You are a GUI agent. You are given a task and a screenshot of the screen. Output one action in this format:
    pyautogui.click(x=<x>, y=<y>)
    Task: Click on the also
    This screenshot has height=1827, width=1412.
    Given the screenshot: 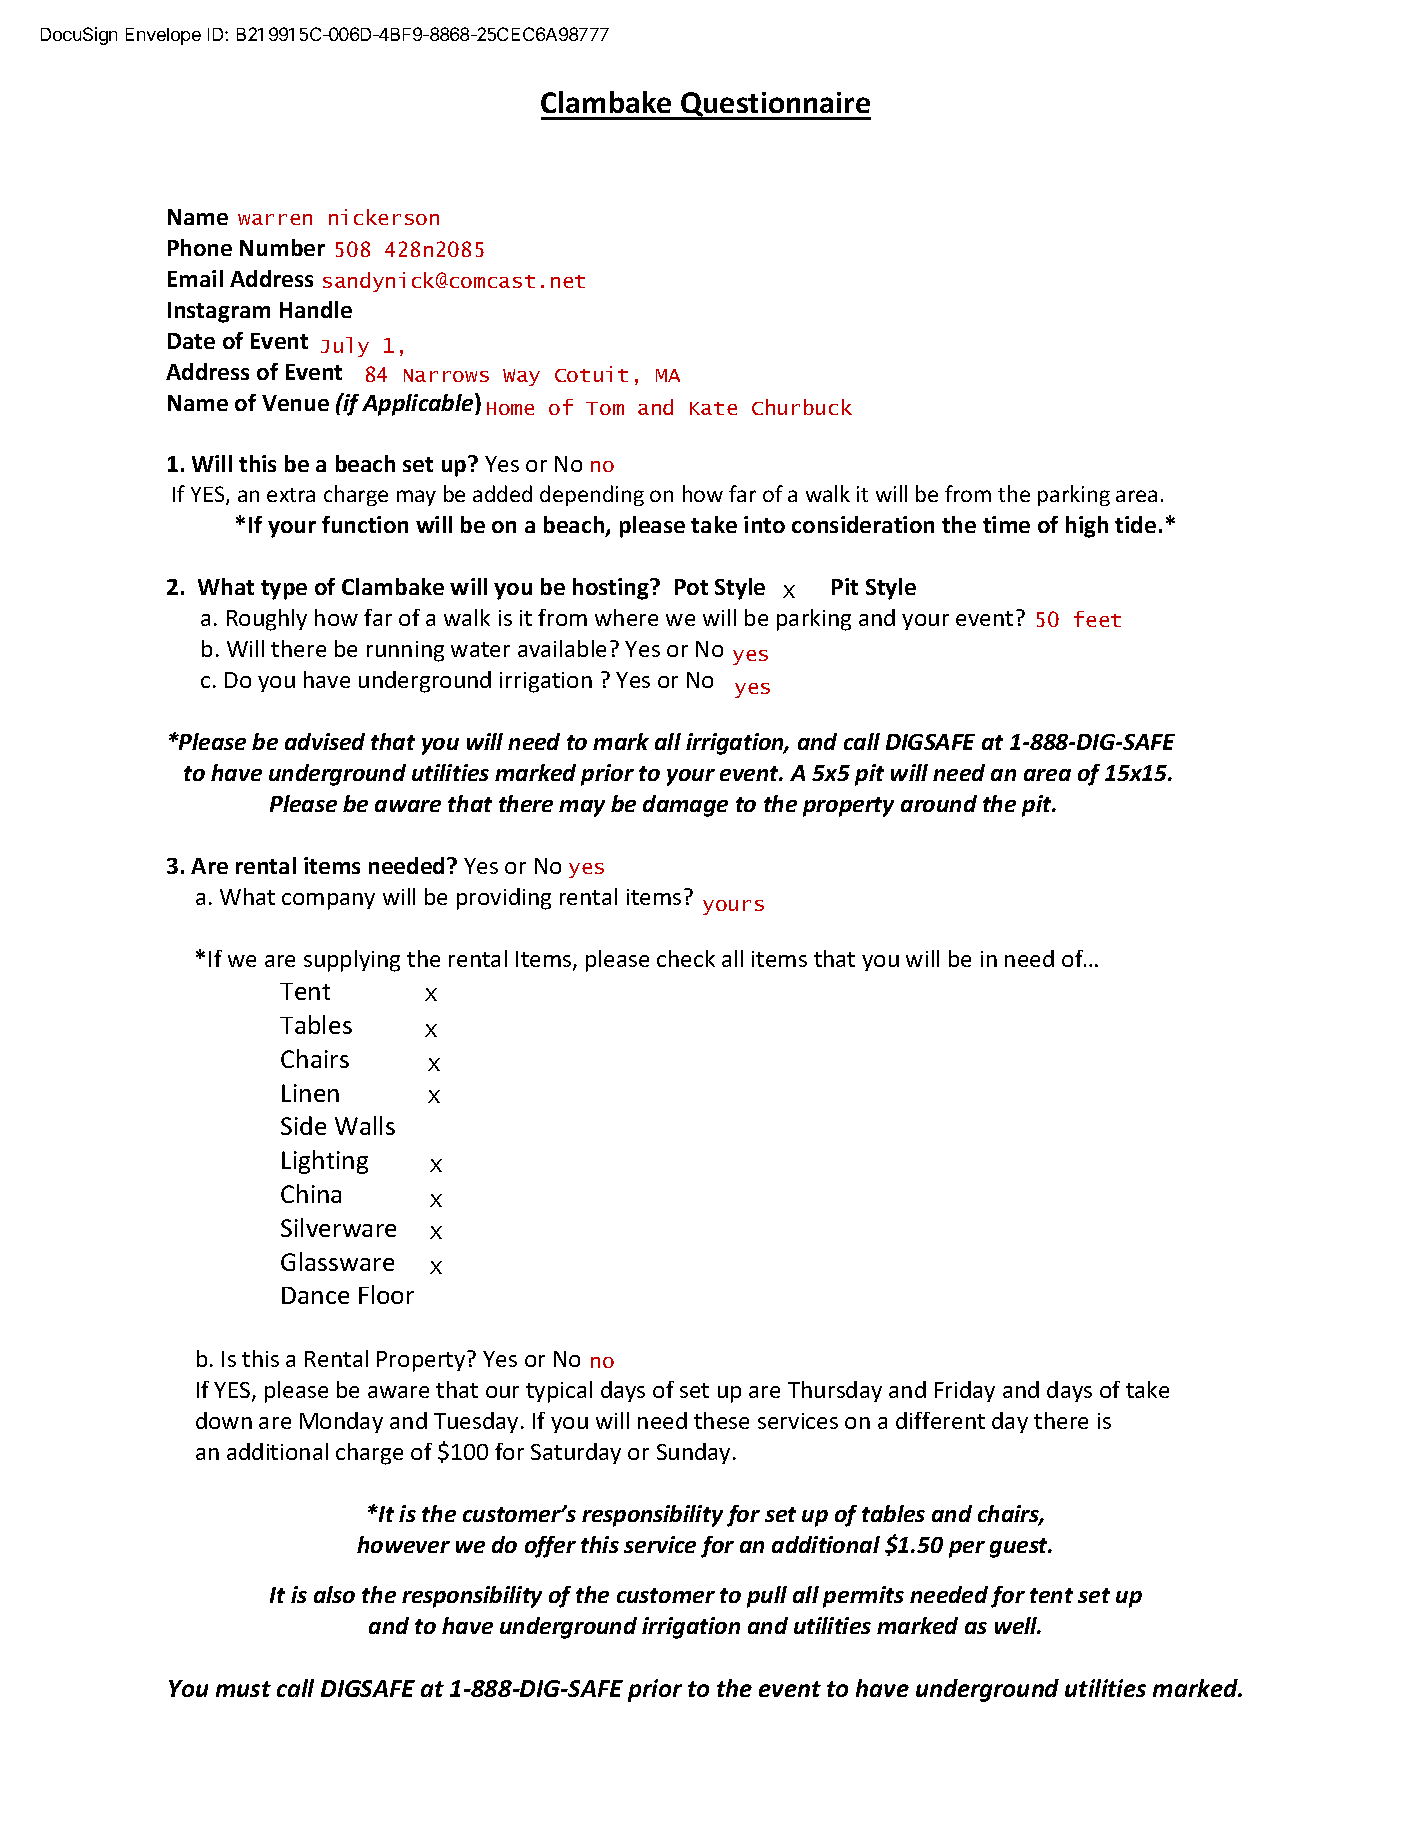 What is the action you would take?
    pyautogui.click(x=334, y=1594)
